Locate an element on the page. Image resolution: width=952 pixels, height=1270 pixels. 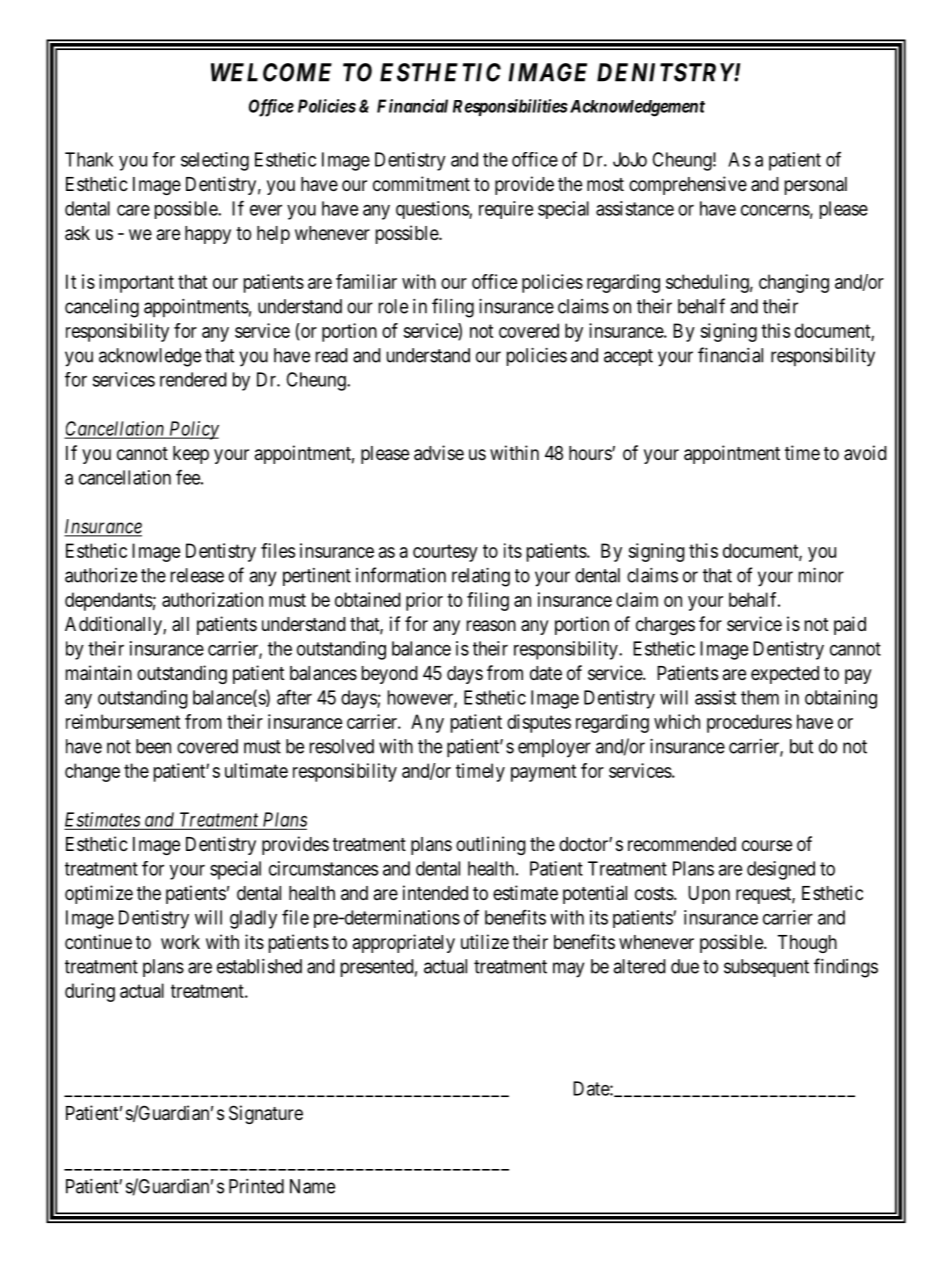
Responsibilities is located at coordinates (510, 107).
